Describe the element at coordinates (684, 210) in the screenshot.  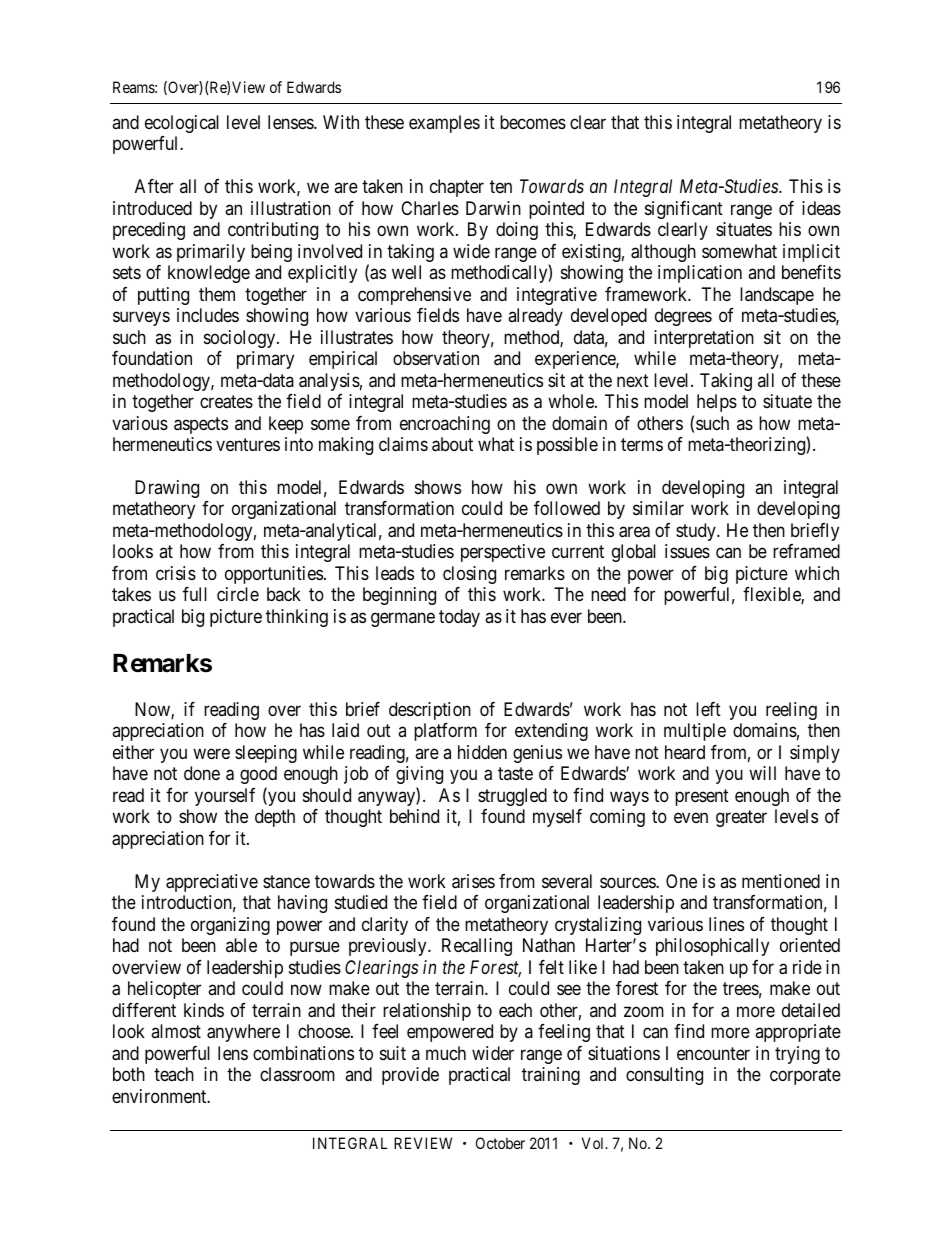
I see `significant` at that location.
